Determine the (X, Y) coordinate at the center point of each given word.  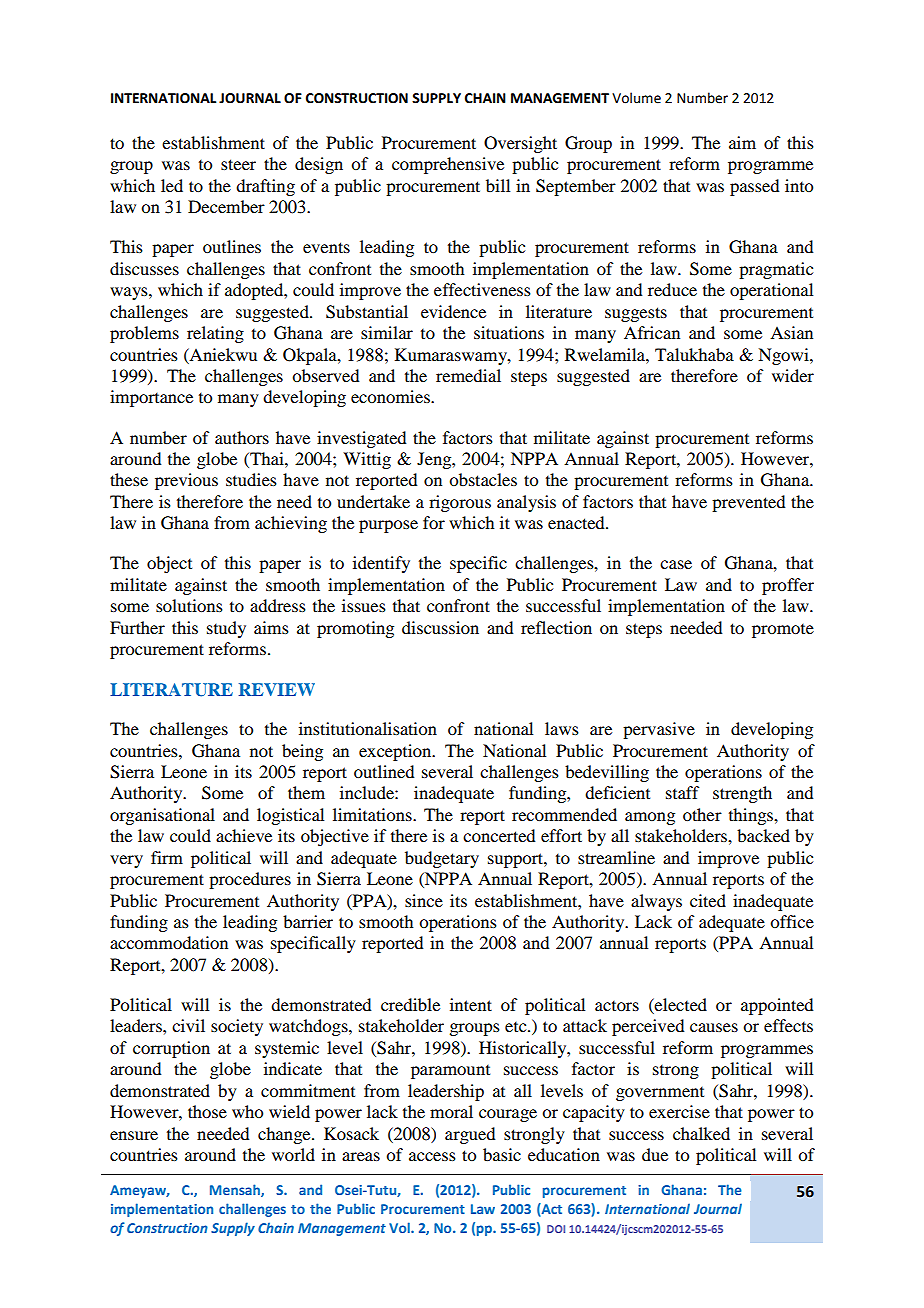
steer (238, 164)
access (432, 1156)
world (293, 1154)
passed (754, 187)
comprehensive (448, 165)
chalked (701, 1133)
